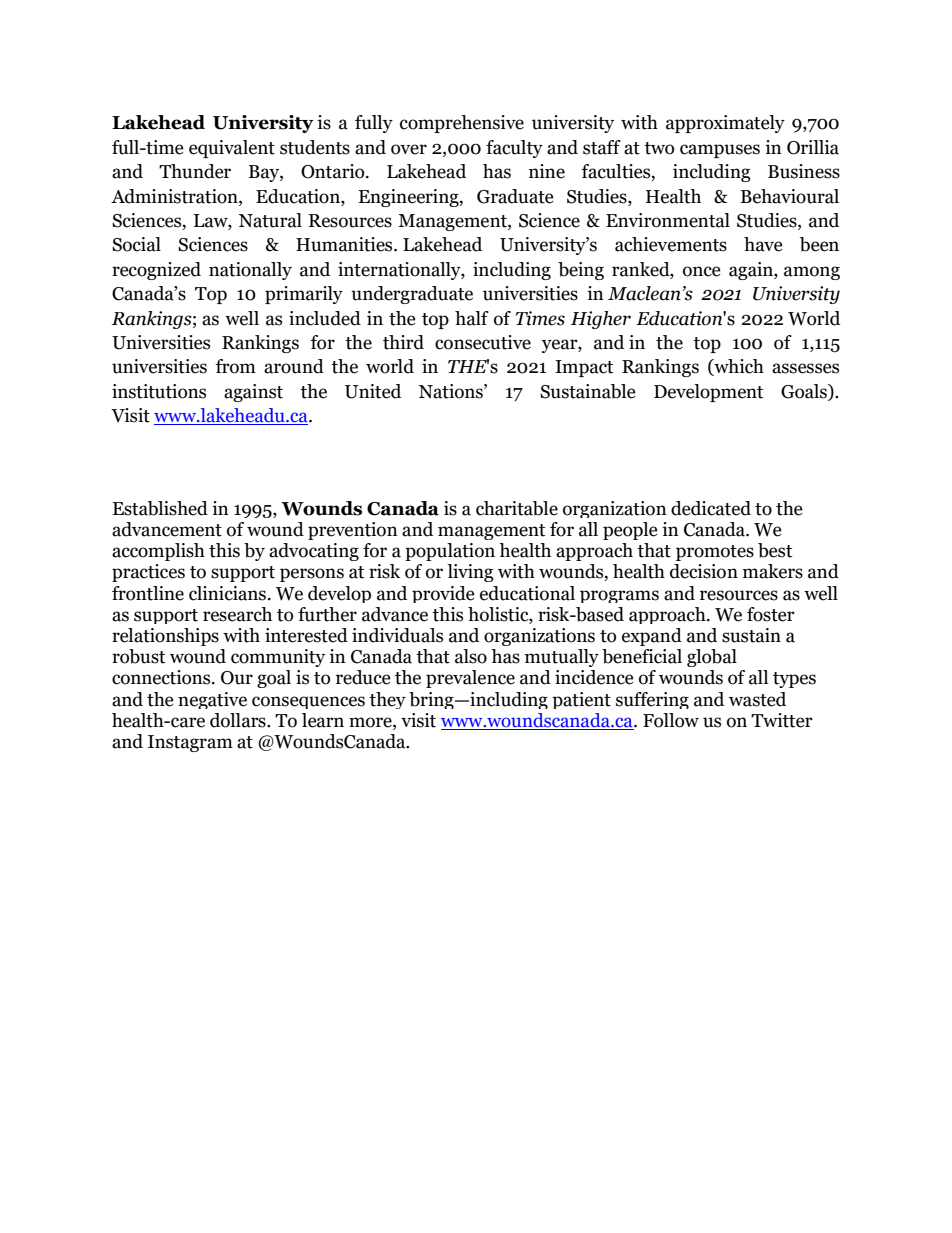  What do you see at coordinates (239, 720) in the document?
I see `dollars` at bounding box center [239, 720].
